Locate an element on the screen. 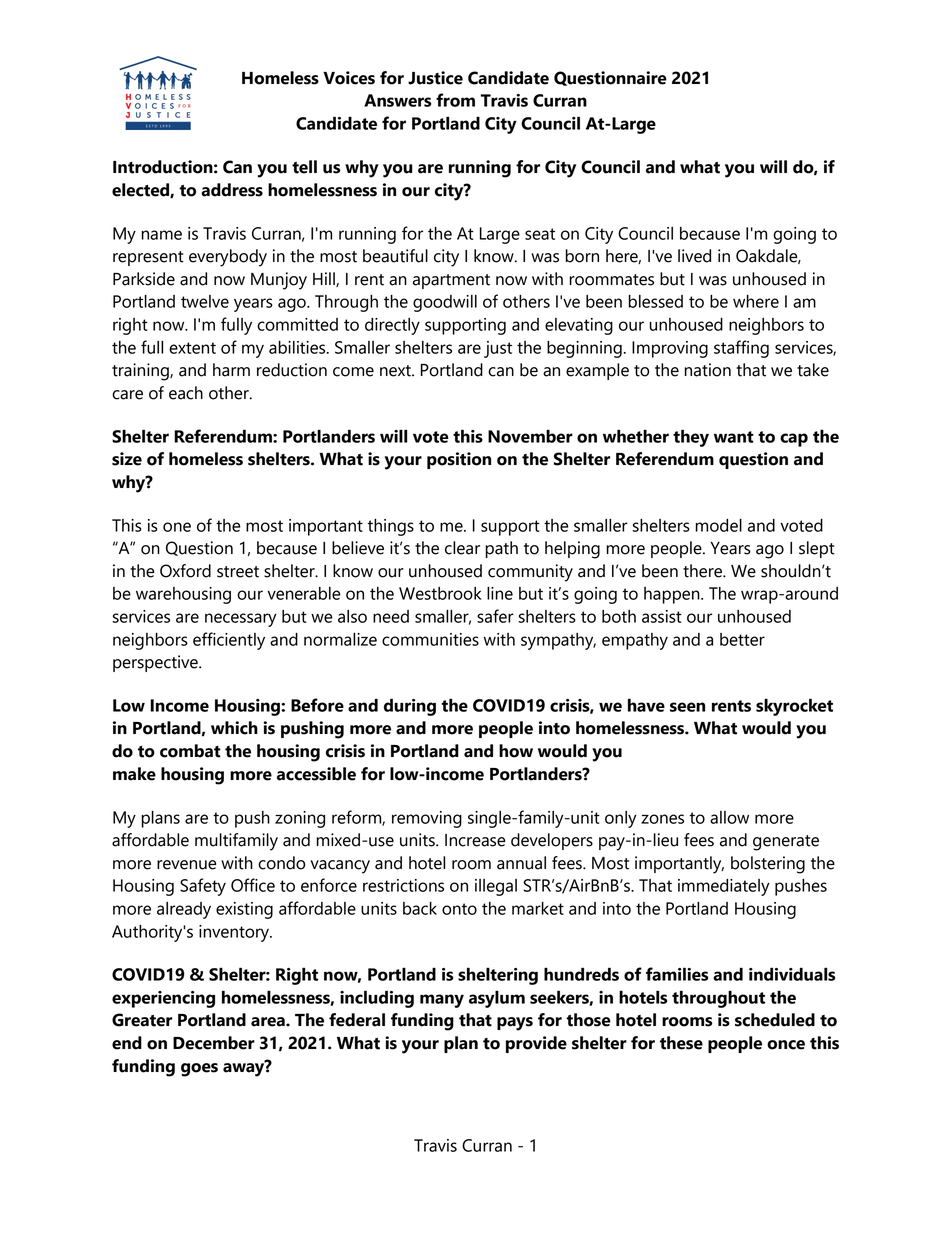 The image size is (952, 1233). address is located at coordinates (232, 190).
